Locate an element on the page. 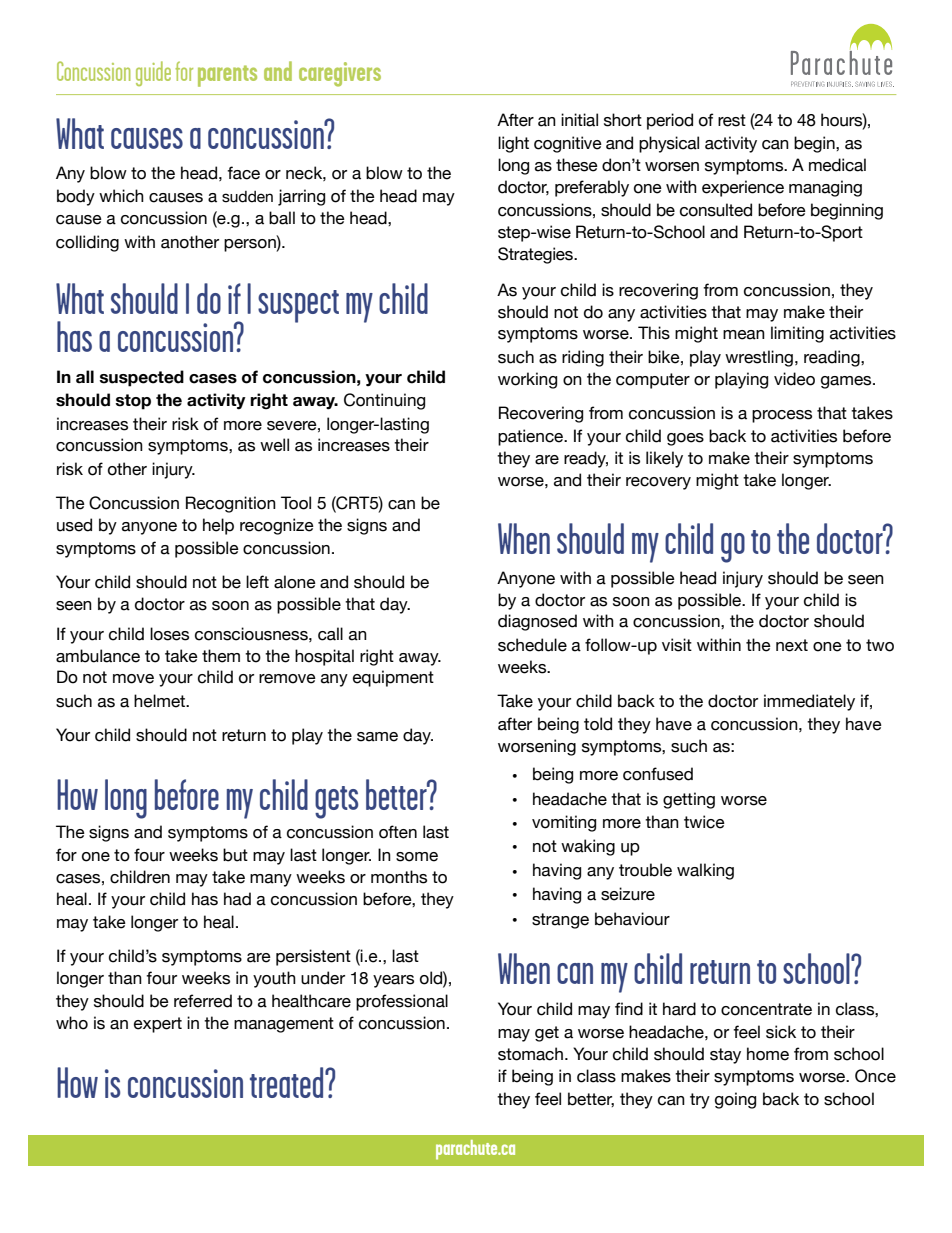  medical is located at coordinates (837, 165).
